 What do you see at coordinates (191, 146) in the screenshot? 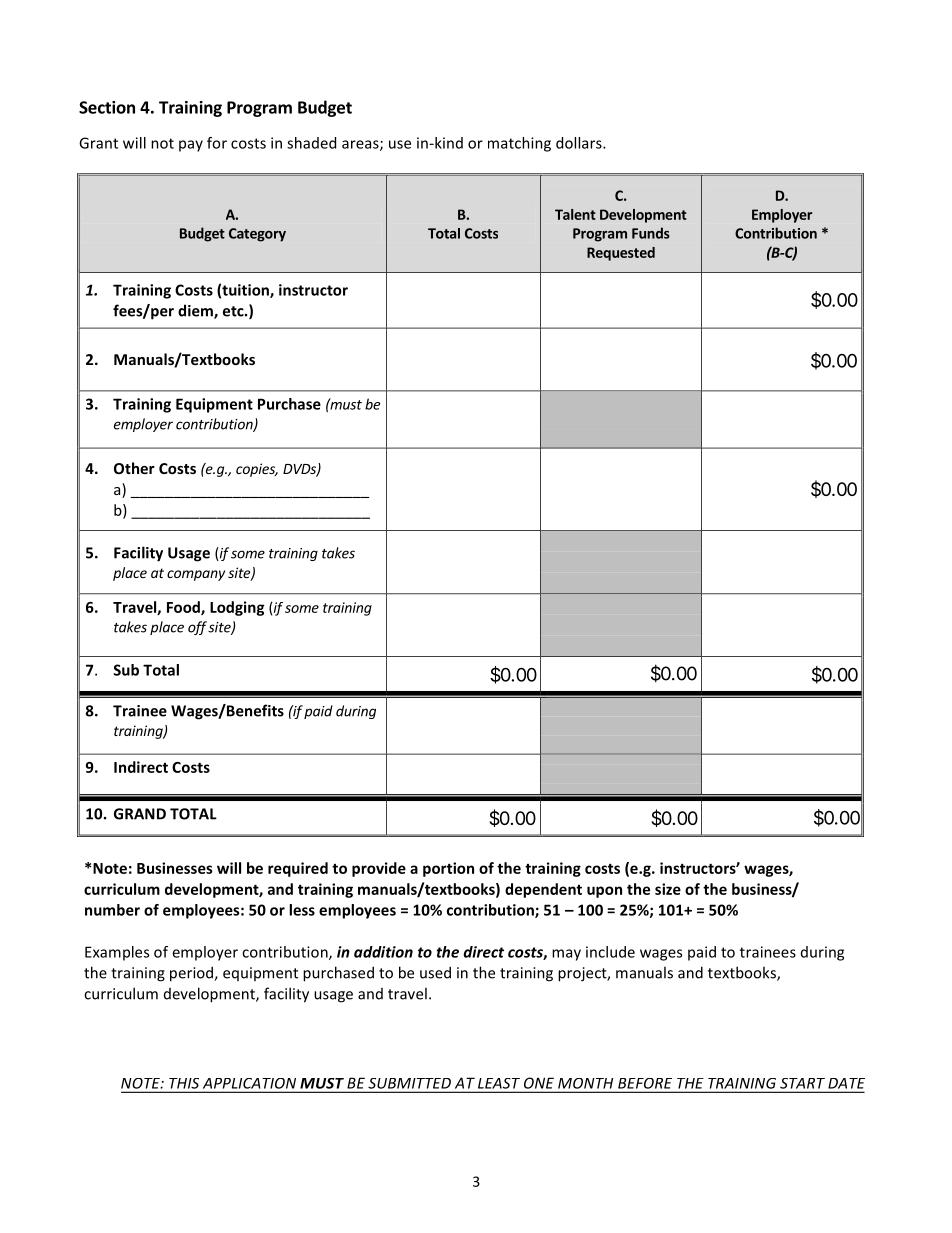
I see `pay` at bounding box center [191, 146].
